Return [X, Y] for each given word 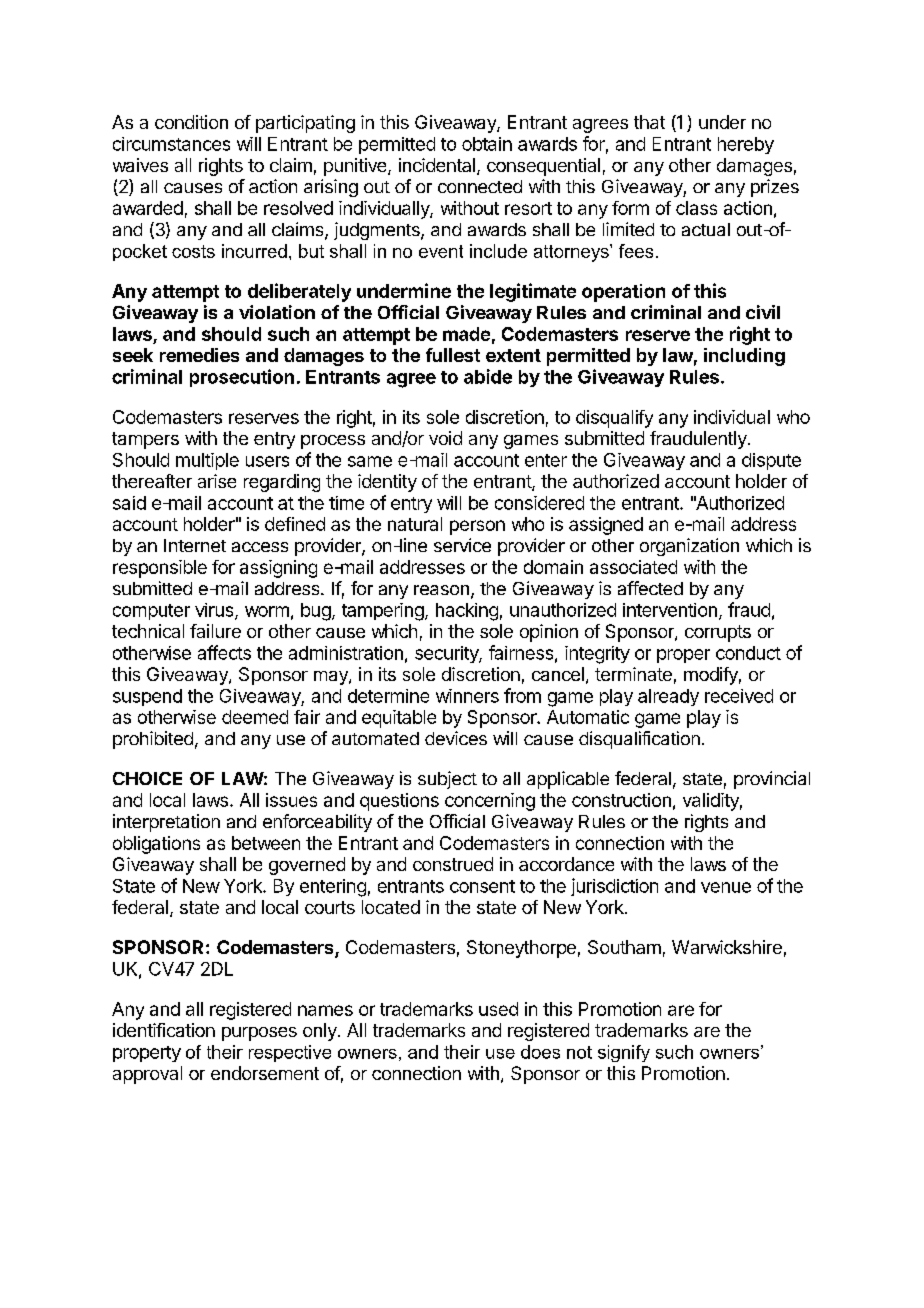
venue [726, 887]
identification [164, 1030]
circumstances [171, 144]
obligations [156, 845]
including [744, 357]
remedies [199, 355]
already [668, 697]
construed [453, 864]
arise [217, 481]
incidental [437, 165]
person [477, 527]
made [466, 334]
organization [689, 547]
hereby [746, 145]
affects [224, 652]
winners [467, 696]
